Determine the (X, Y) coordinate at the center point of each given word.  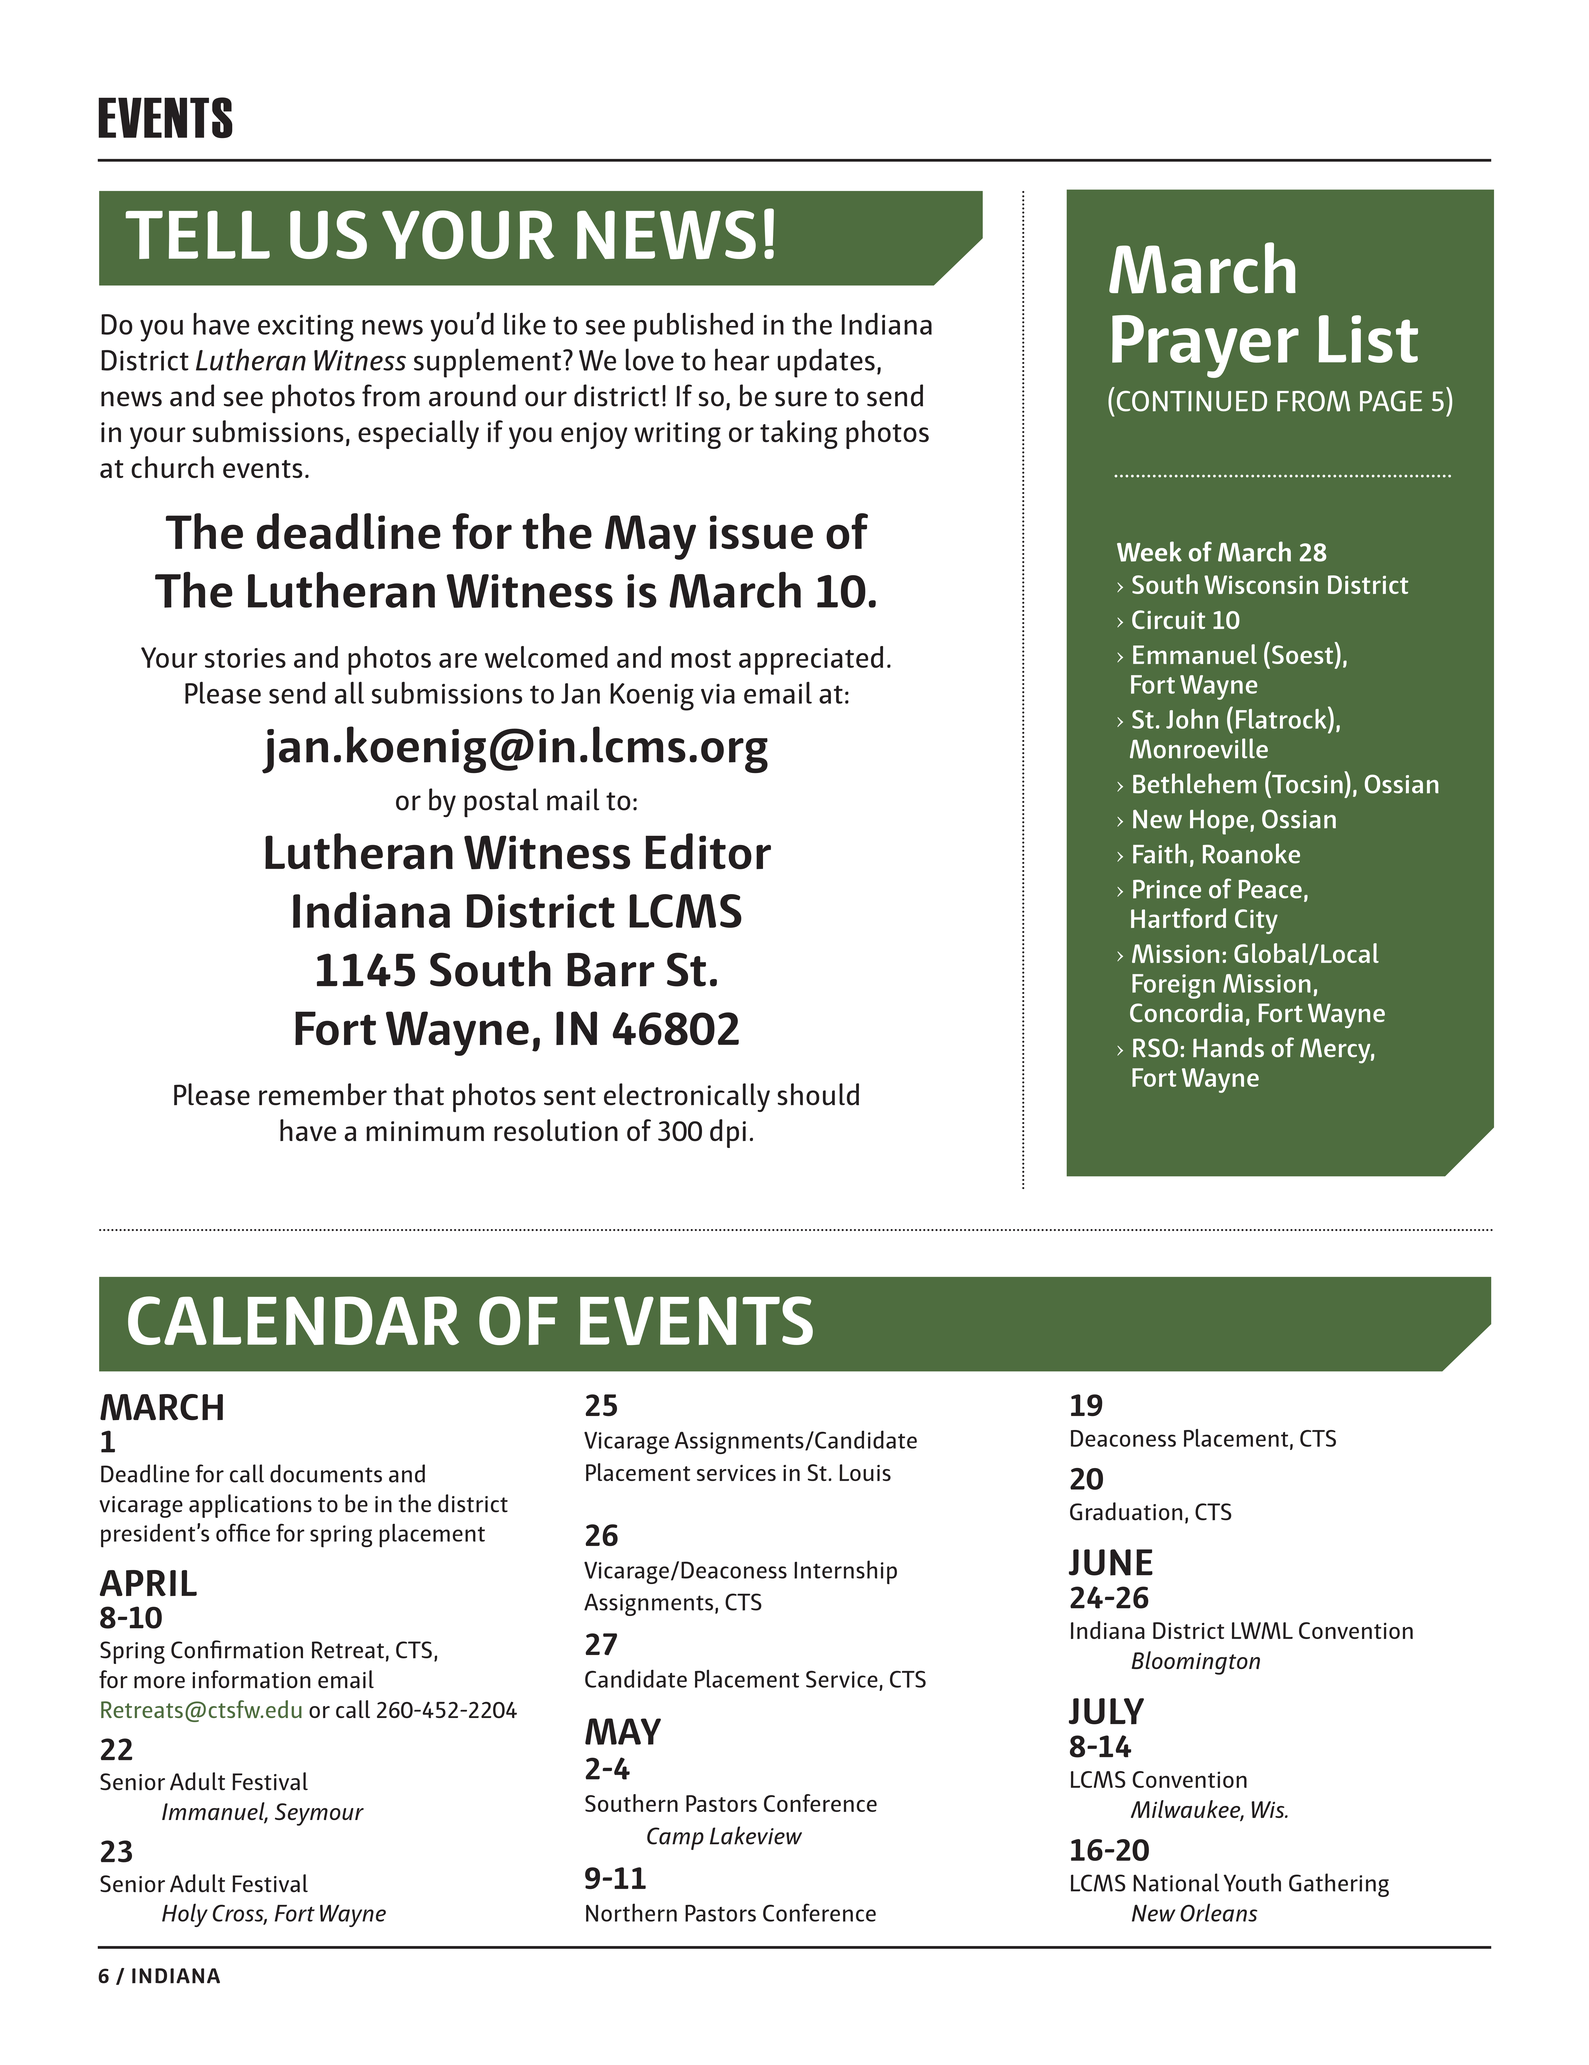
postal (501, 803)
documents (326, 1473)
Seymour (319, 1814)
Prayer (1205, 346)
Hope (1219, 822)
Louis (865, 1472)
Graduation (1126, 1511)
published (693, 327)
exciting (306, 328)
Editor (708, 851)
